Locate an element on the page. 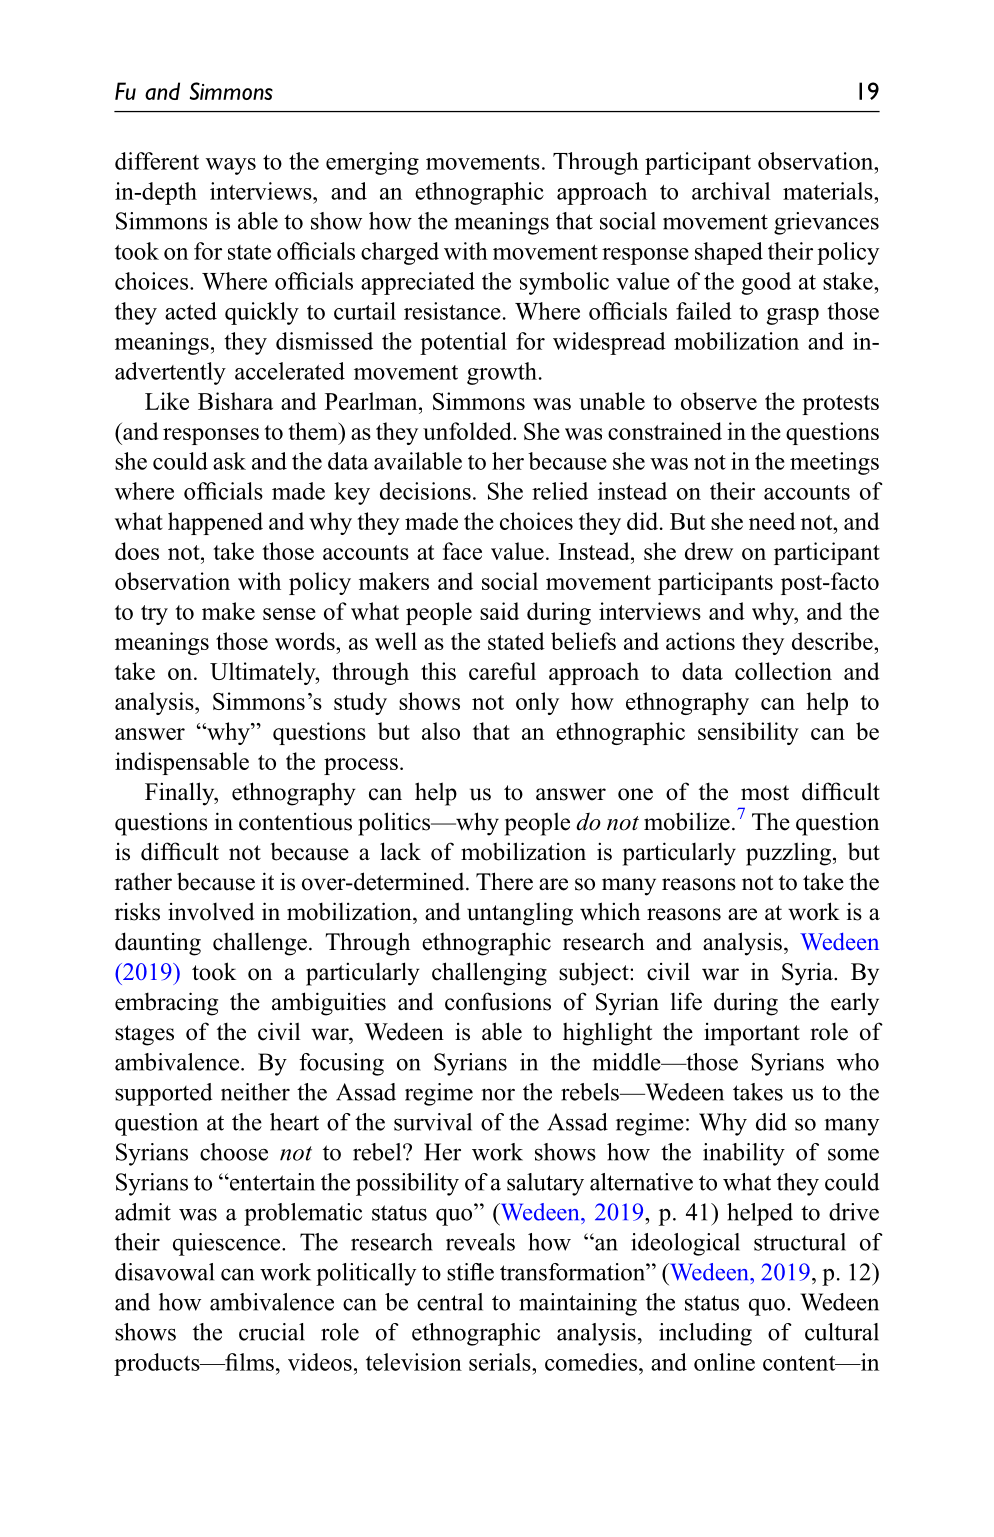 The image size is (994, 1537). happened is located at coordinates (215, 523).
